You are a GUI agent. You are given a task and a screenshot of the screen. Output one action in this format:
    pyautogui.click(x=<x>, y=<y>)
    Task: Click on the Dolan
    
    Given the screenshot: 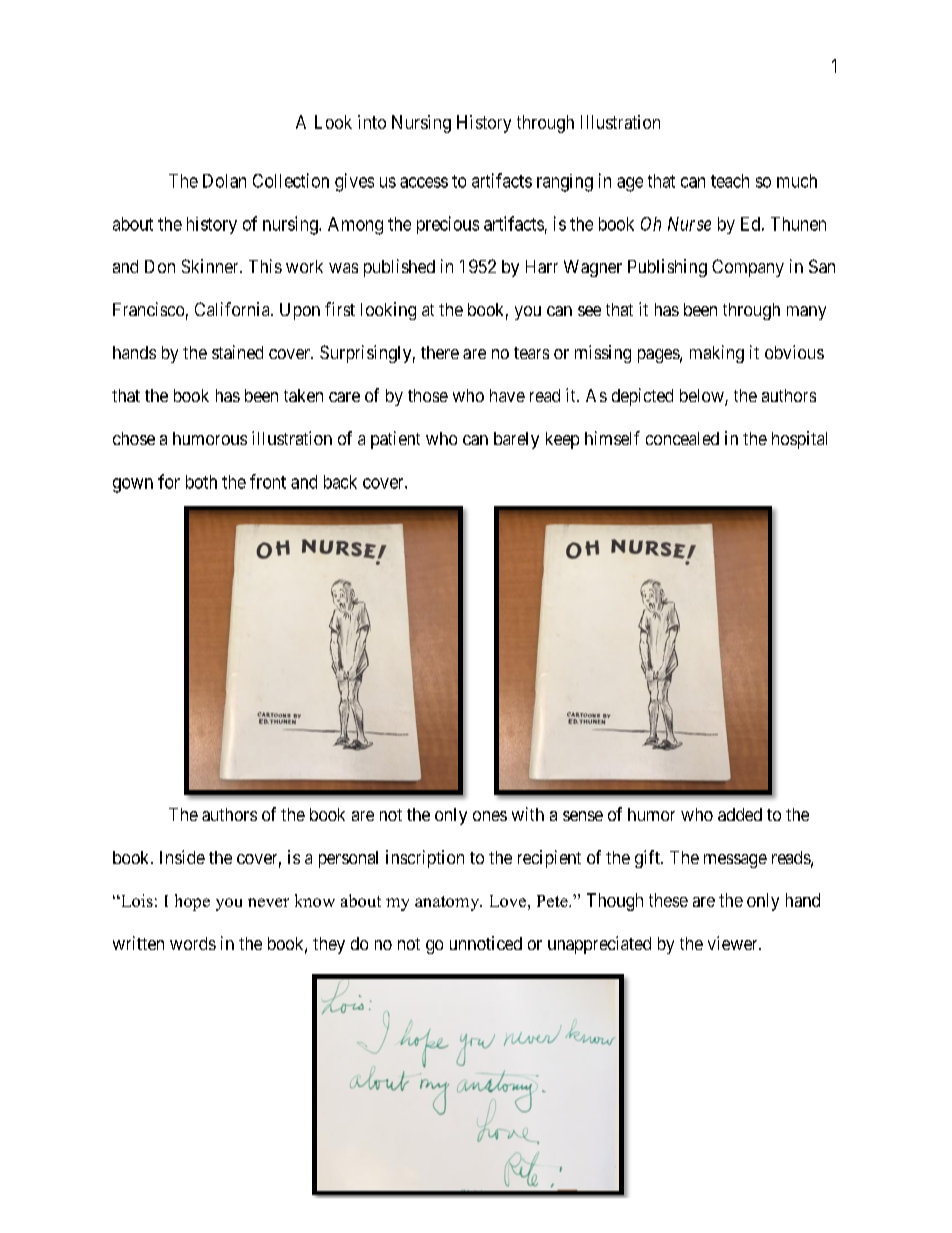 What is the action you would take?
    pyautogui.click(x=224, y=181)
